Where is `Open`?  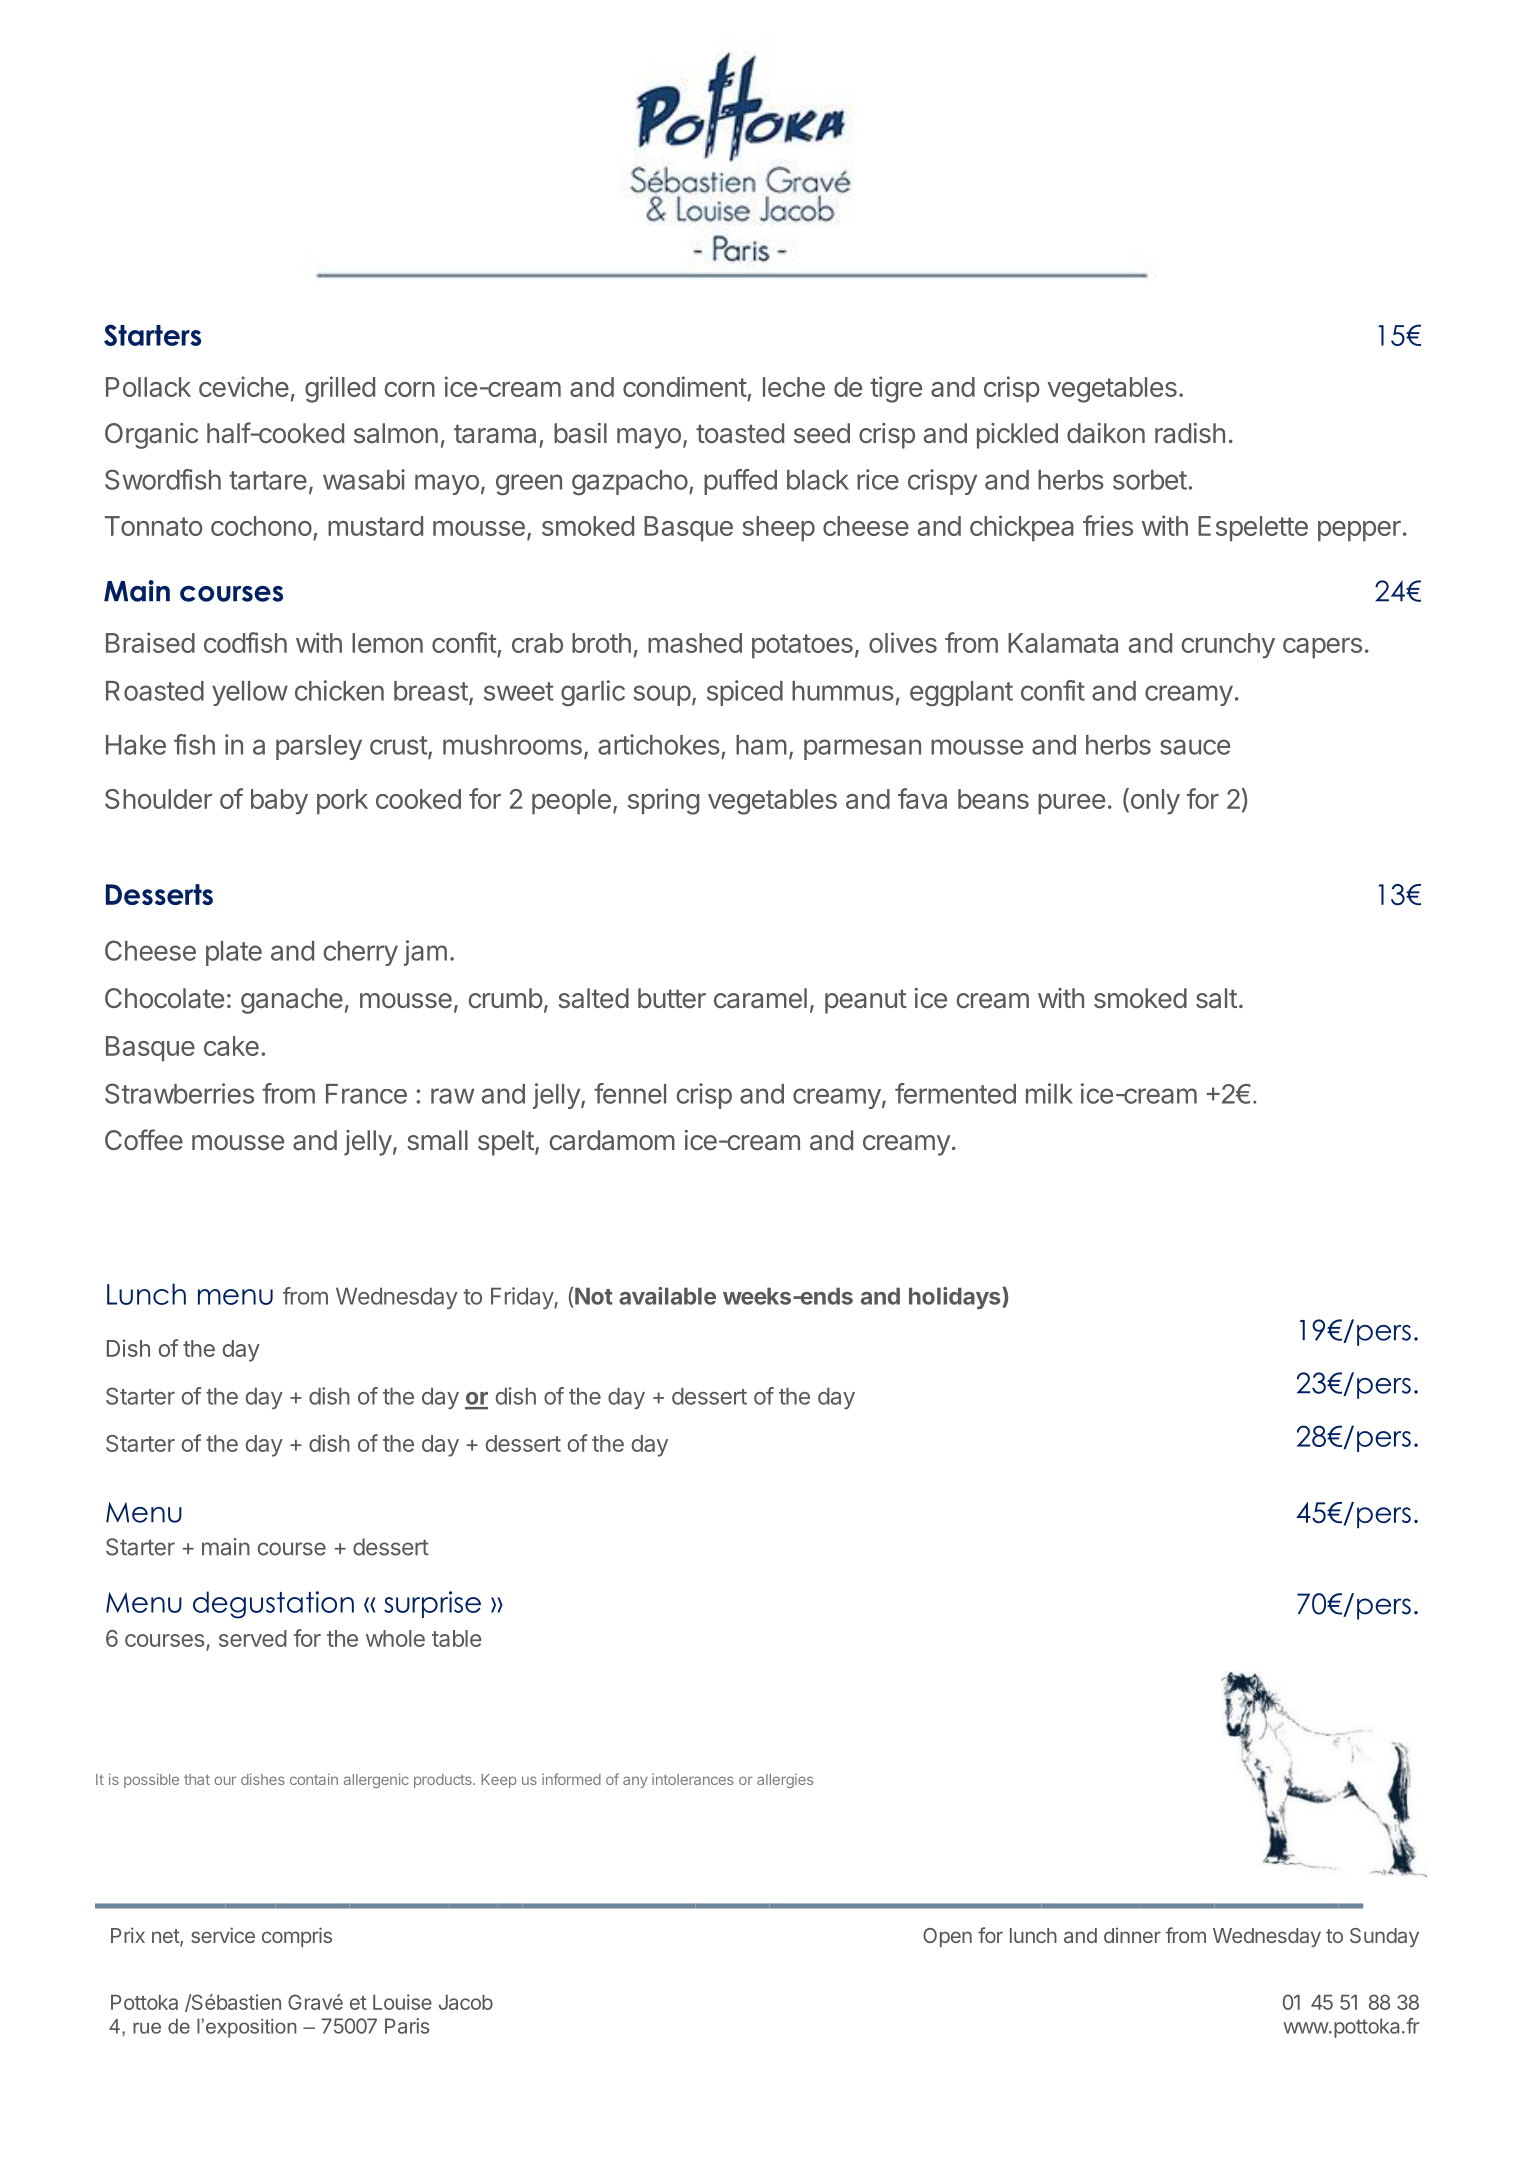
Open is located at coordinates (947, 1937).
